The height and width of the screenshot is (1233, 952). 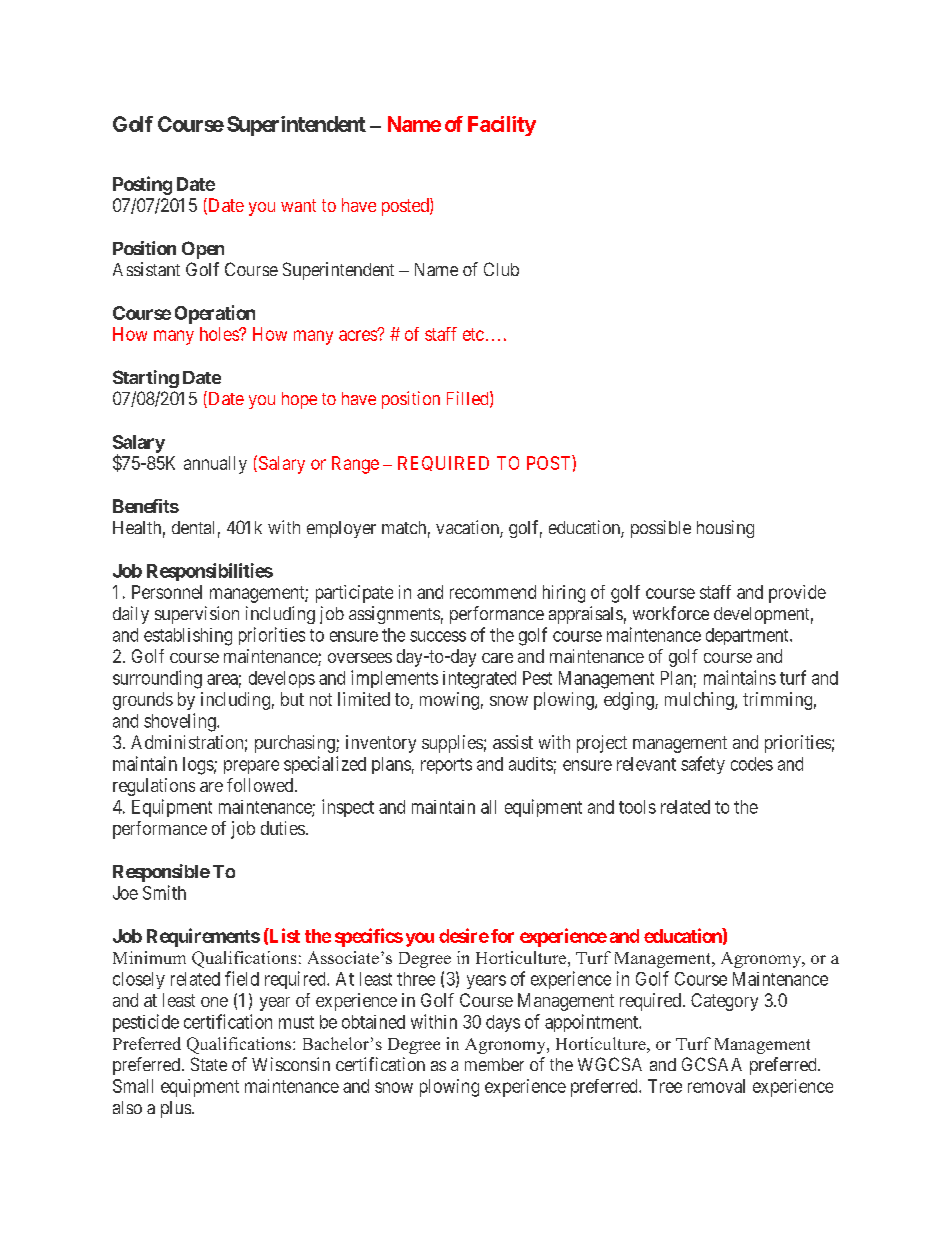 What do you see at coordinates (661, 529) in the screenshot?
I see `possible` at bounding box center [661, 529].
